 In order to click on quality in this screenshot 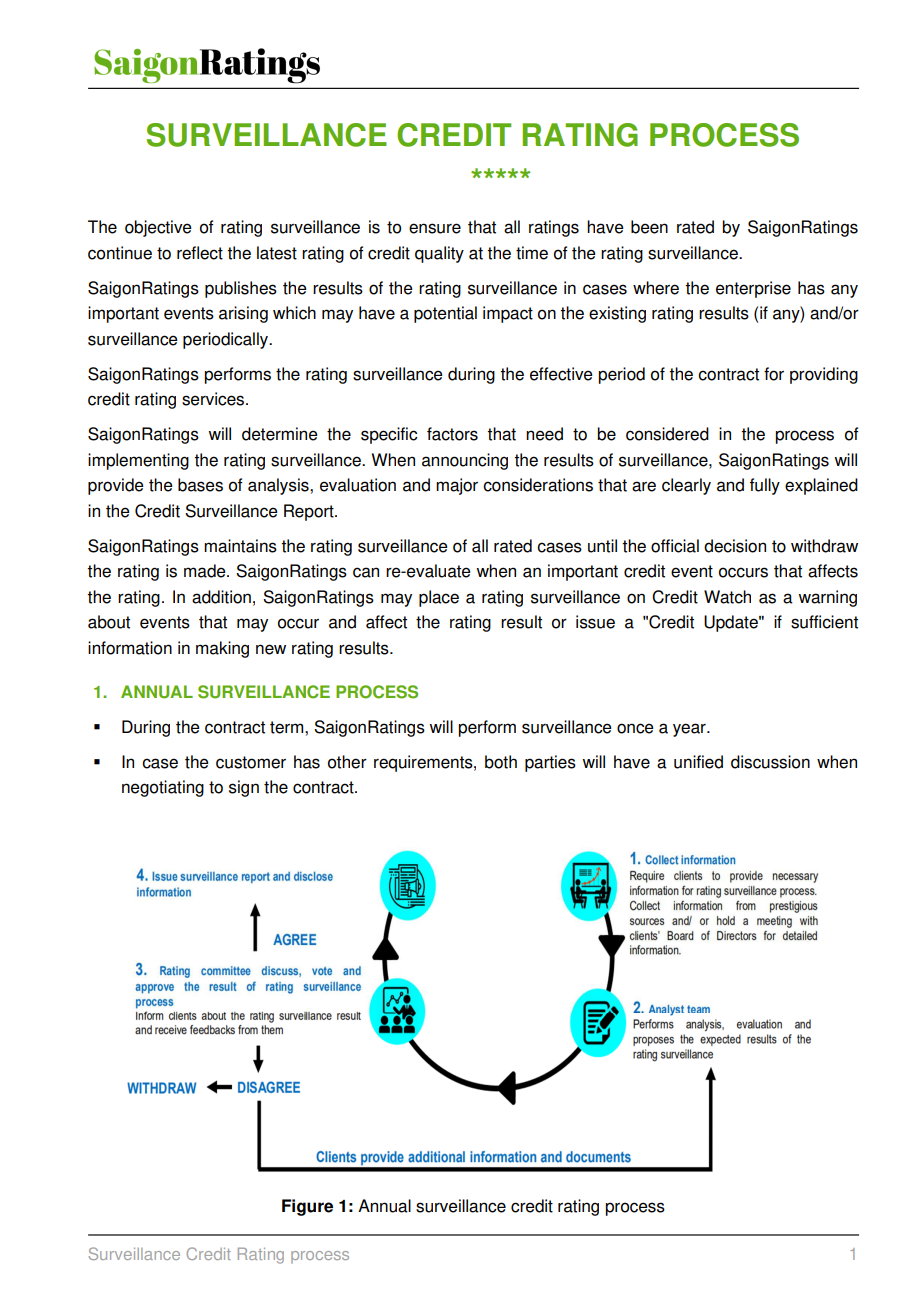, I will do `click(439, 254)`.
